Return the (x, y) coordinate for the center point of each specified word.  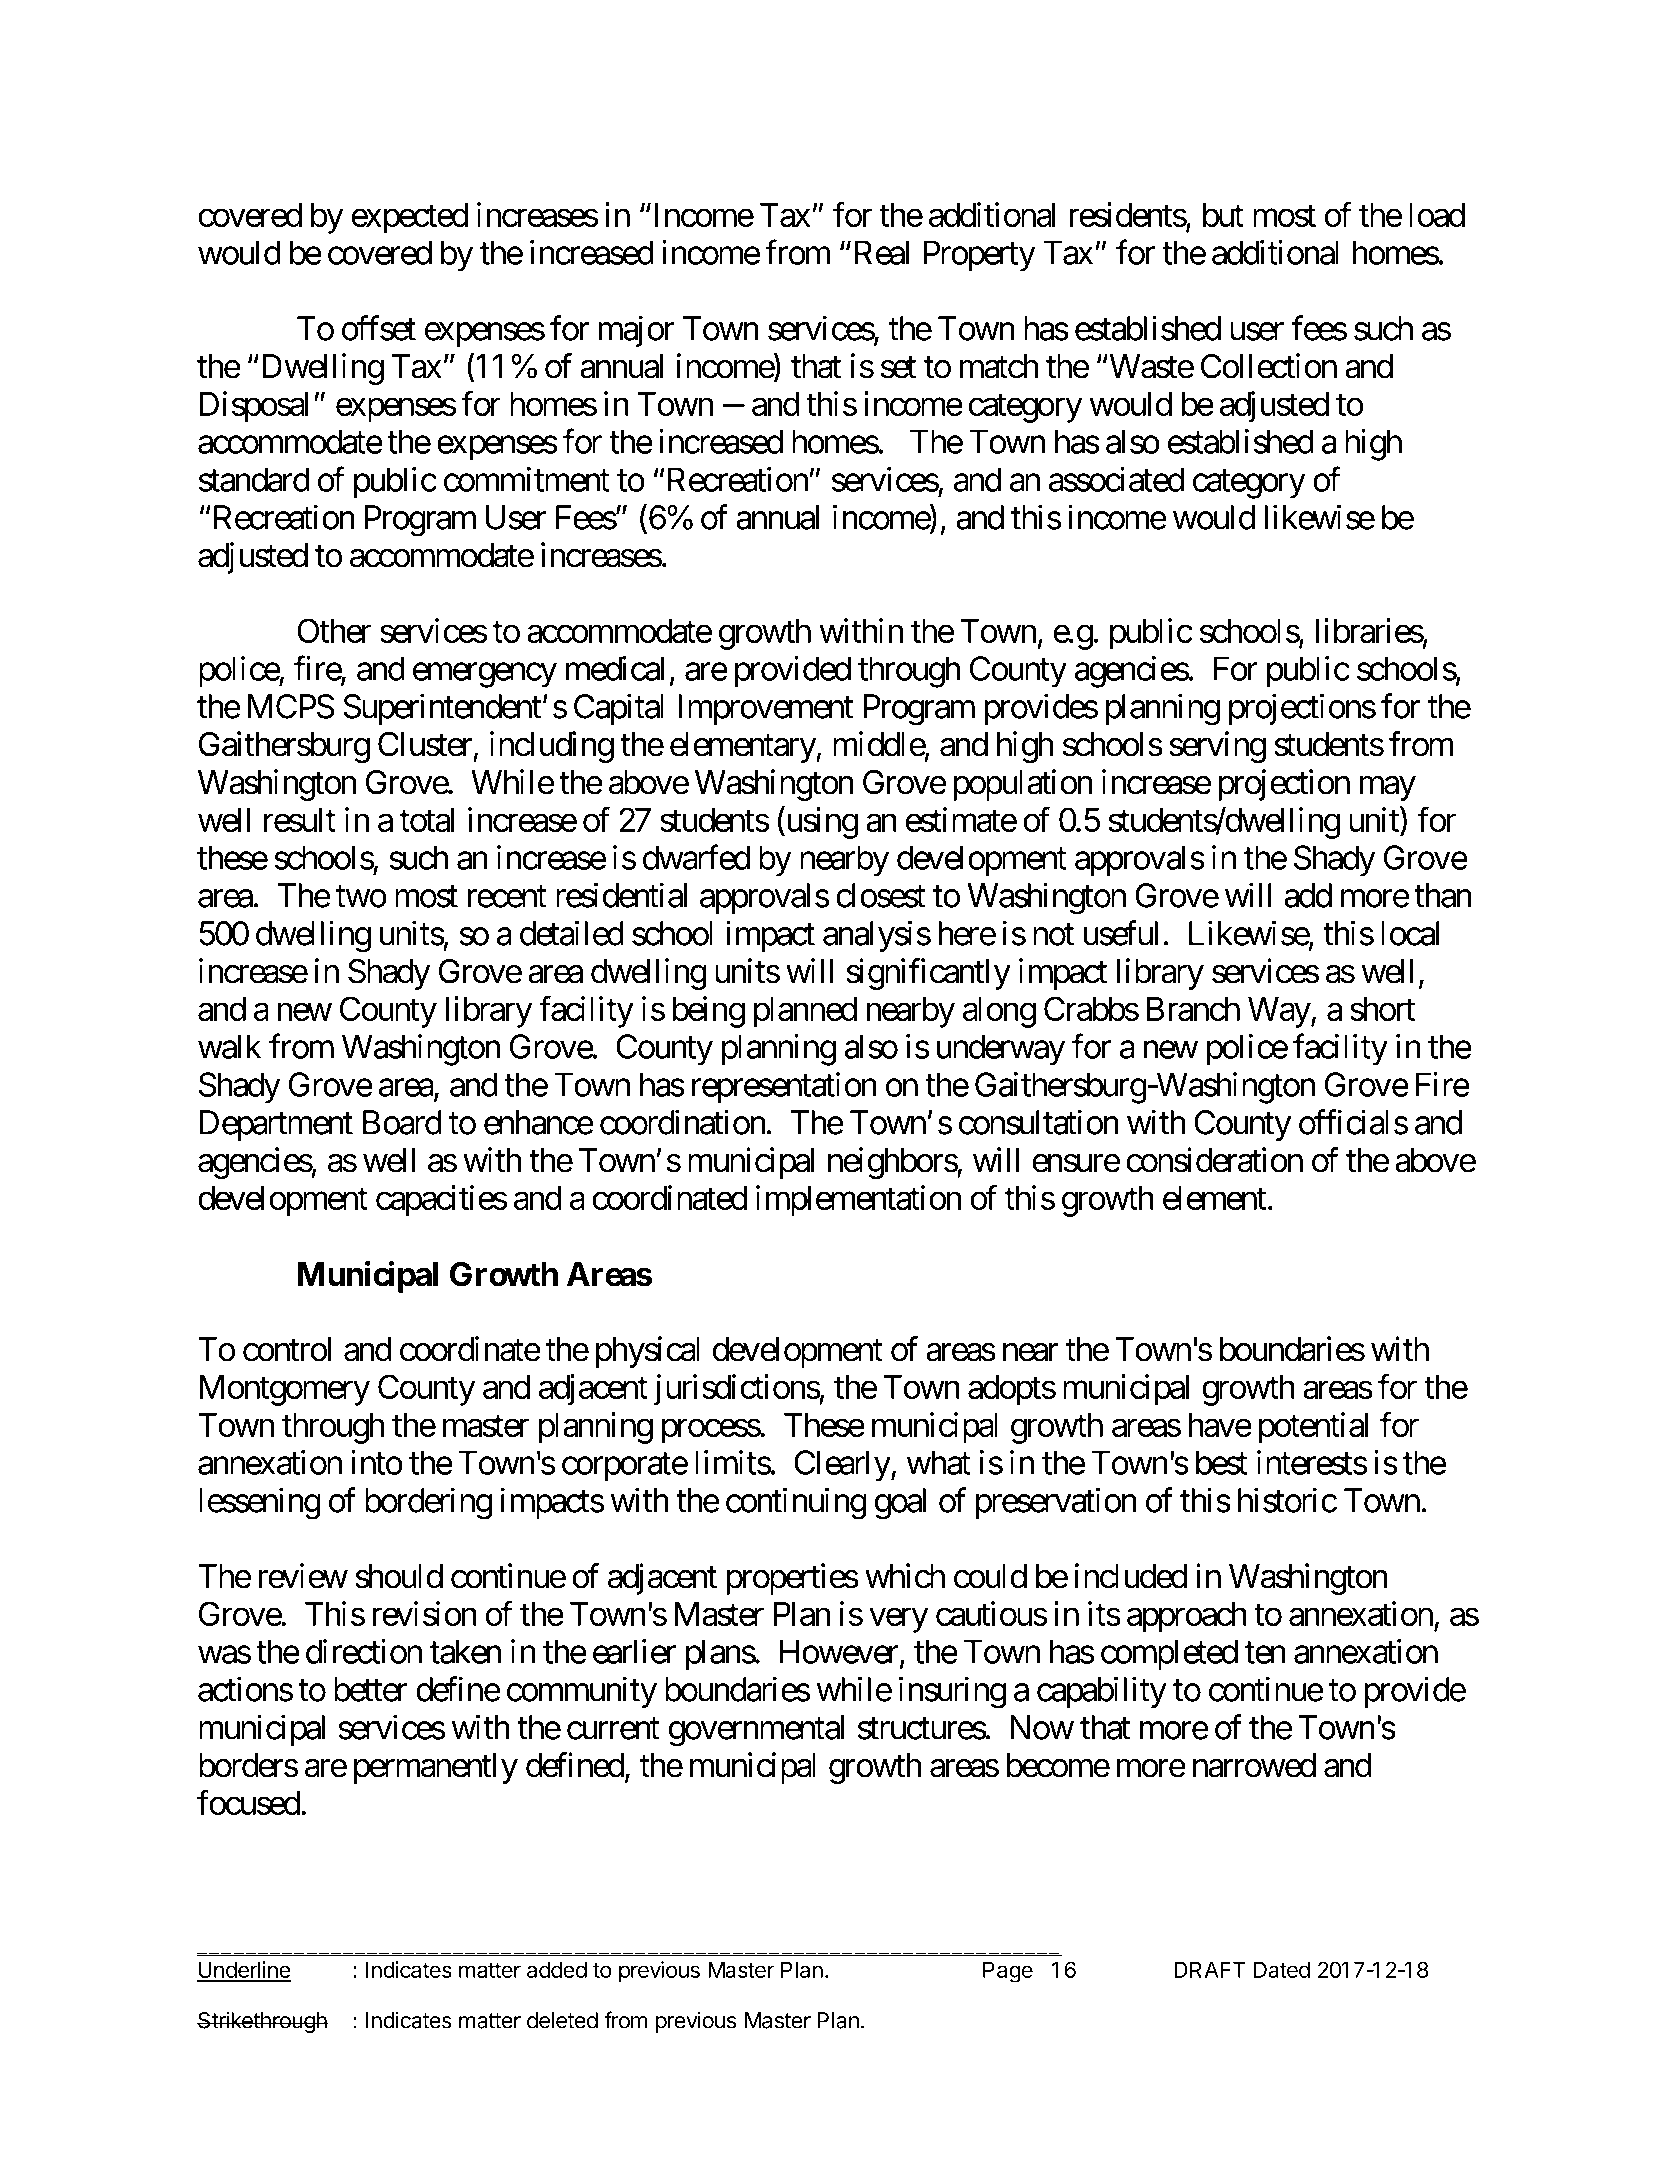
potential (1313, 1428)
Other (334, 630)
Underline (244, 1971)
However (839, 1651)
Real (882, 252)
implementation (858, 1201)
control (287, 1349)
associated (1116, 479)
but (1223, 215)
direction (364, 1651)
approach (1187, 1617)
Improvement (765, 709)
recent (507, 897)
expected (410, 218)
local (1410, 933)
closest (881, 895)
